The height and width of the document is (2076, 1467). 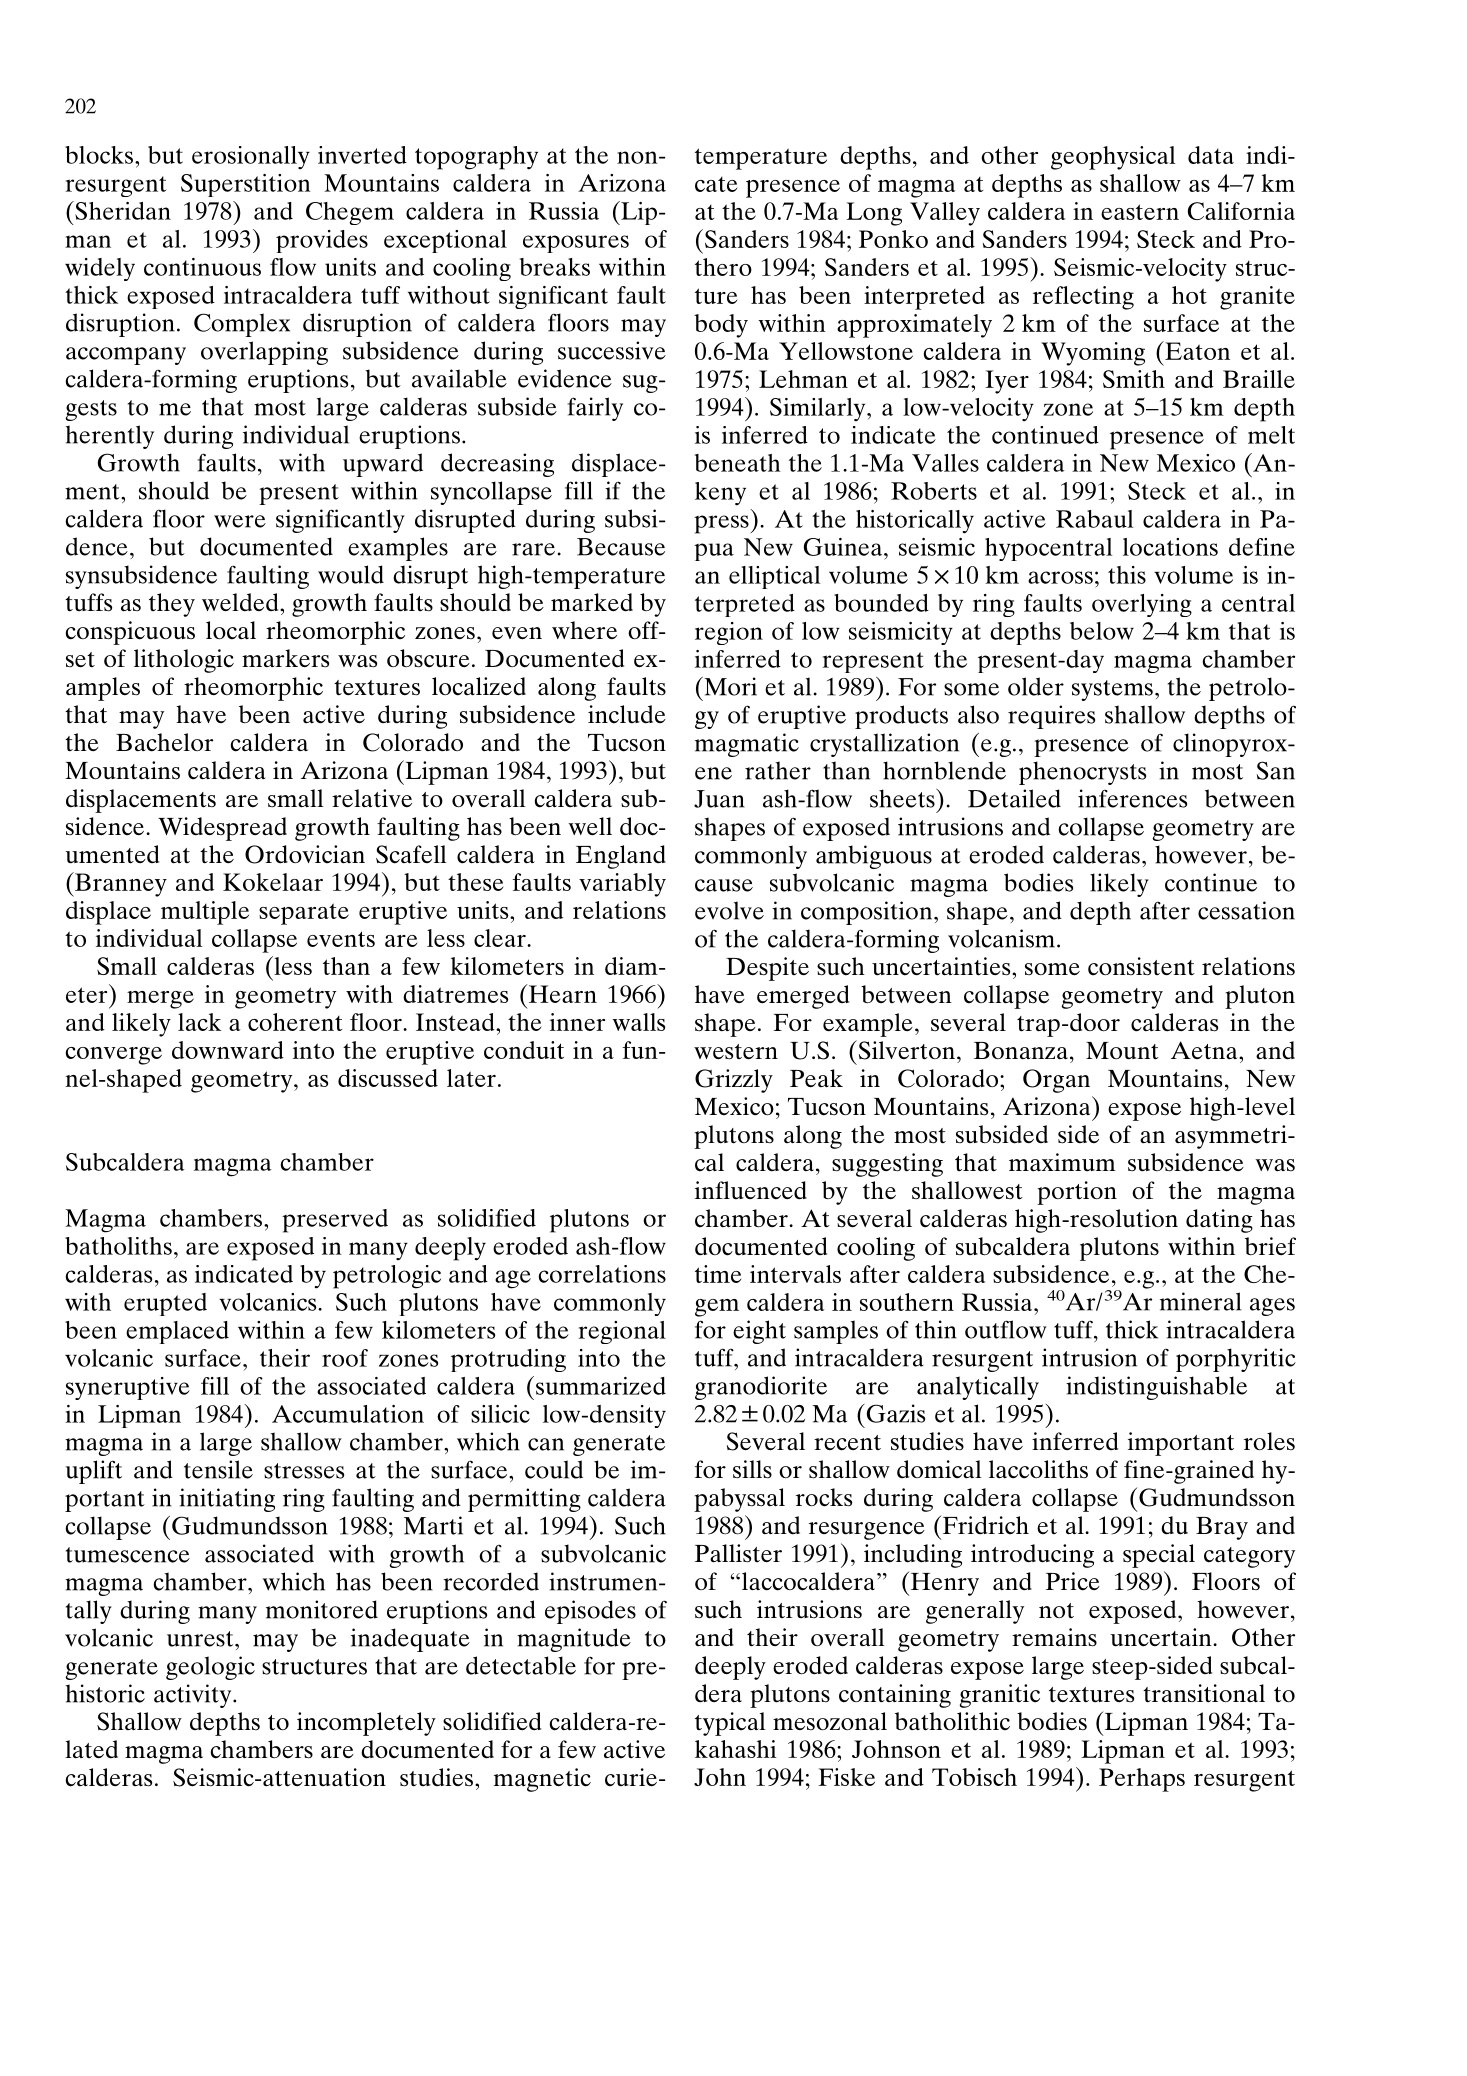 I want to click on multiple, so click(x=205, y=913).
